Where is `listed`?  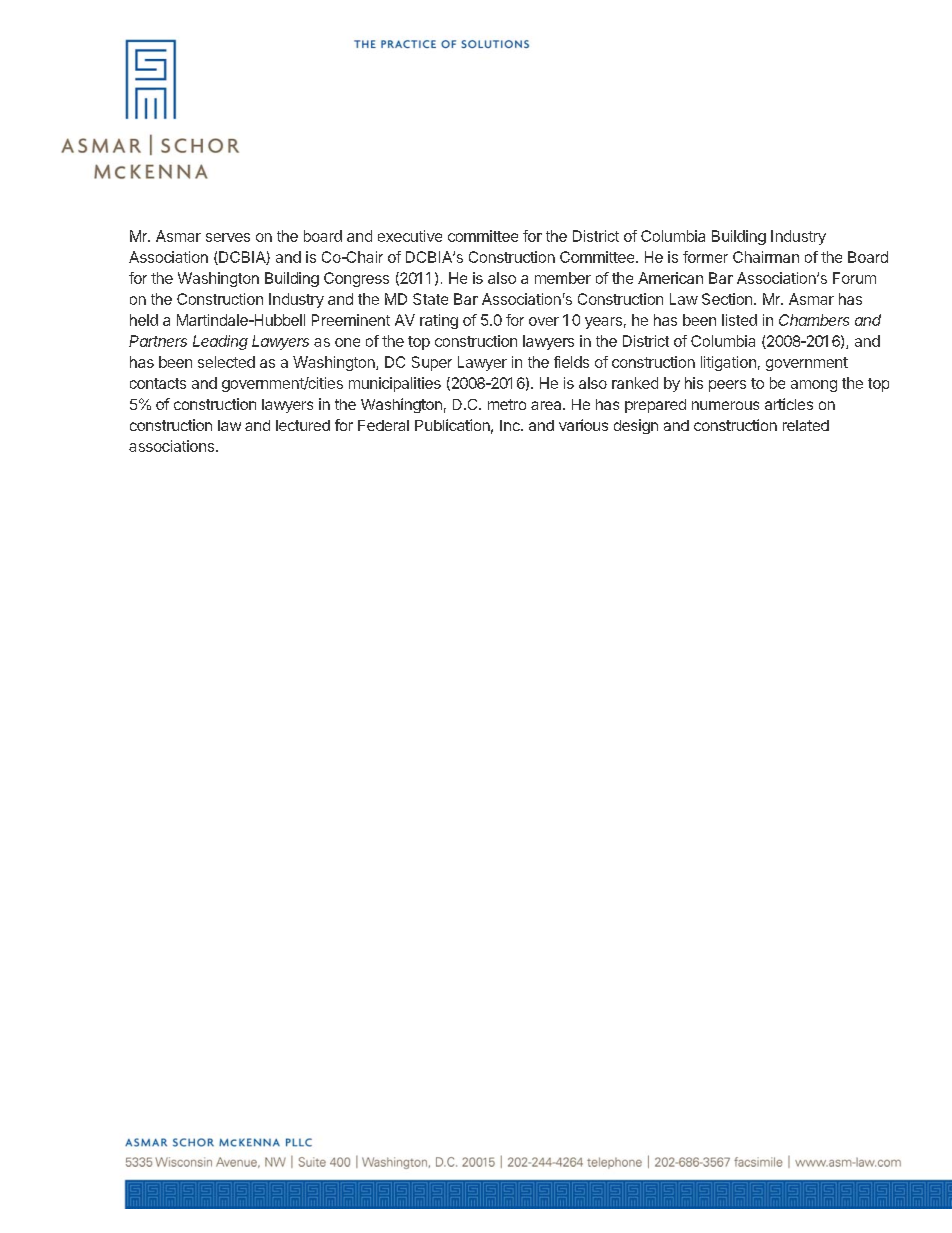 listed is located at coordinates (739, 320).
